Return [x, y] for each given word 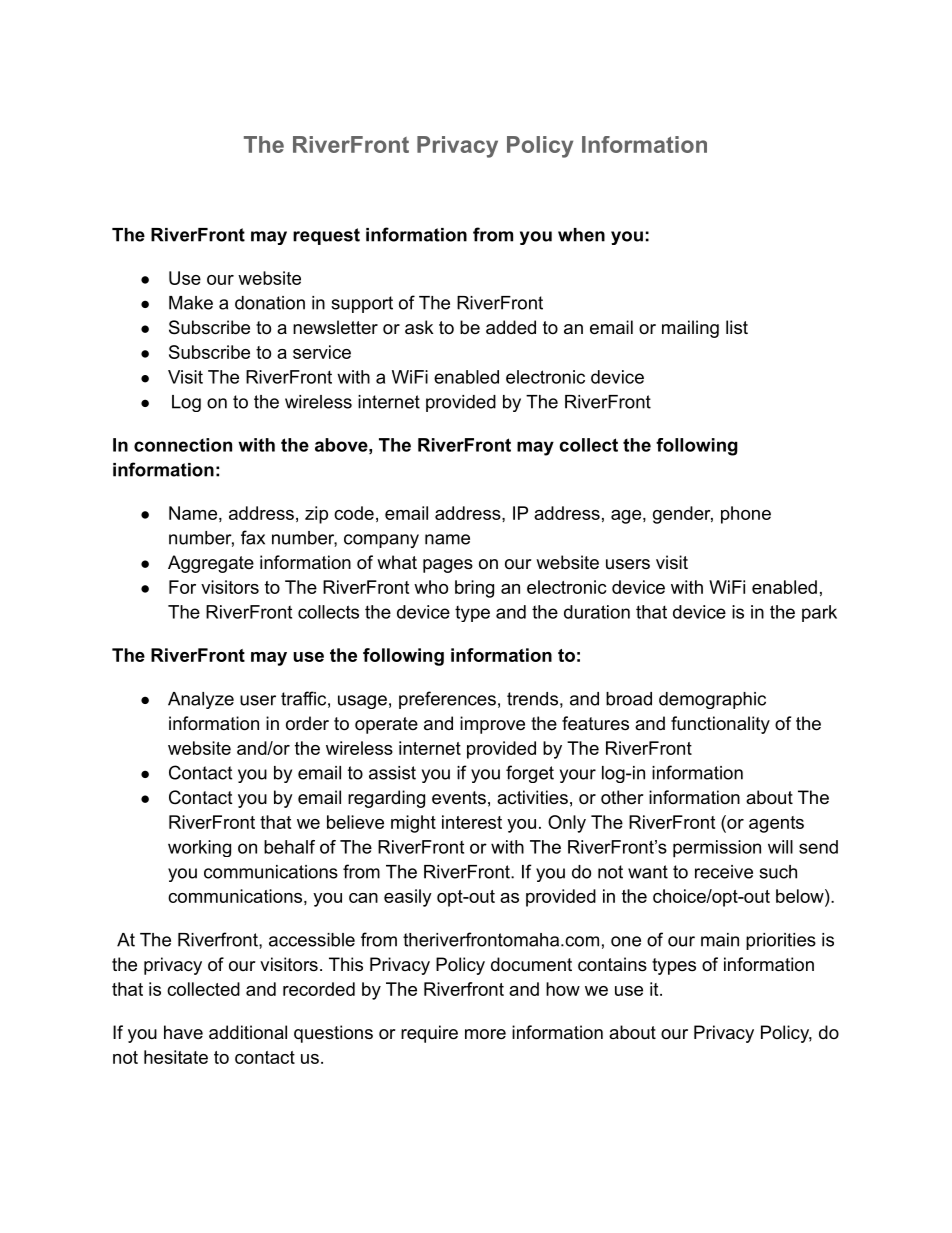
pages [448, 566]
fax [253, 537]
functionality [720, 725]
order [307, 723]
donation [270, 303]
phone [746, 515]
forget [530, 774]
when [581, 235]
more [485, 1034]
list [737, 327]
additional [248, 1032]
